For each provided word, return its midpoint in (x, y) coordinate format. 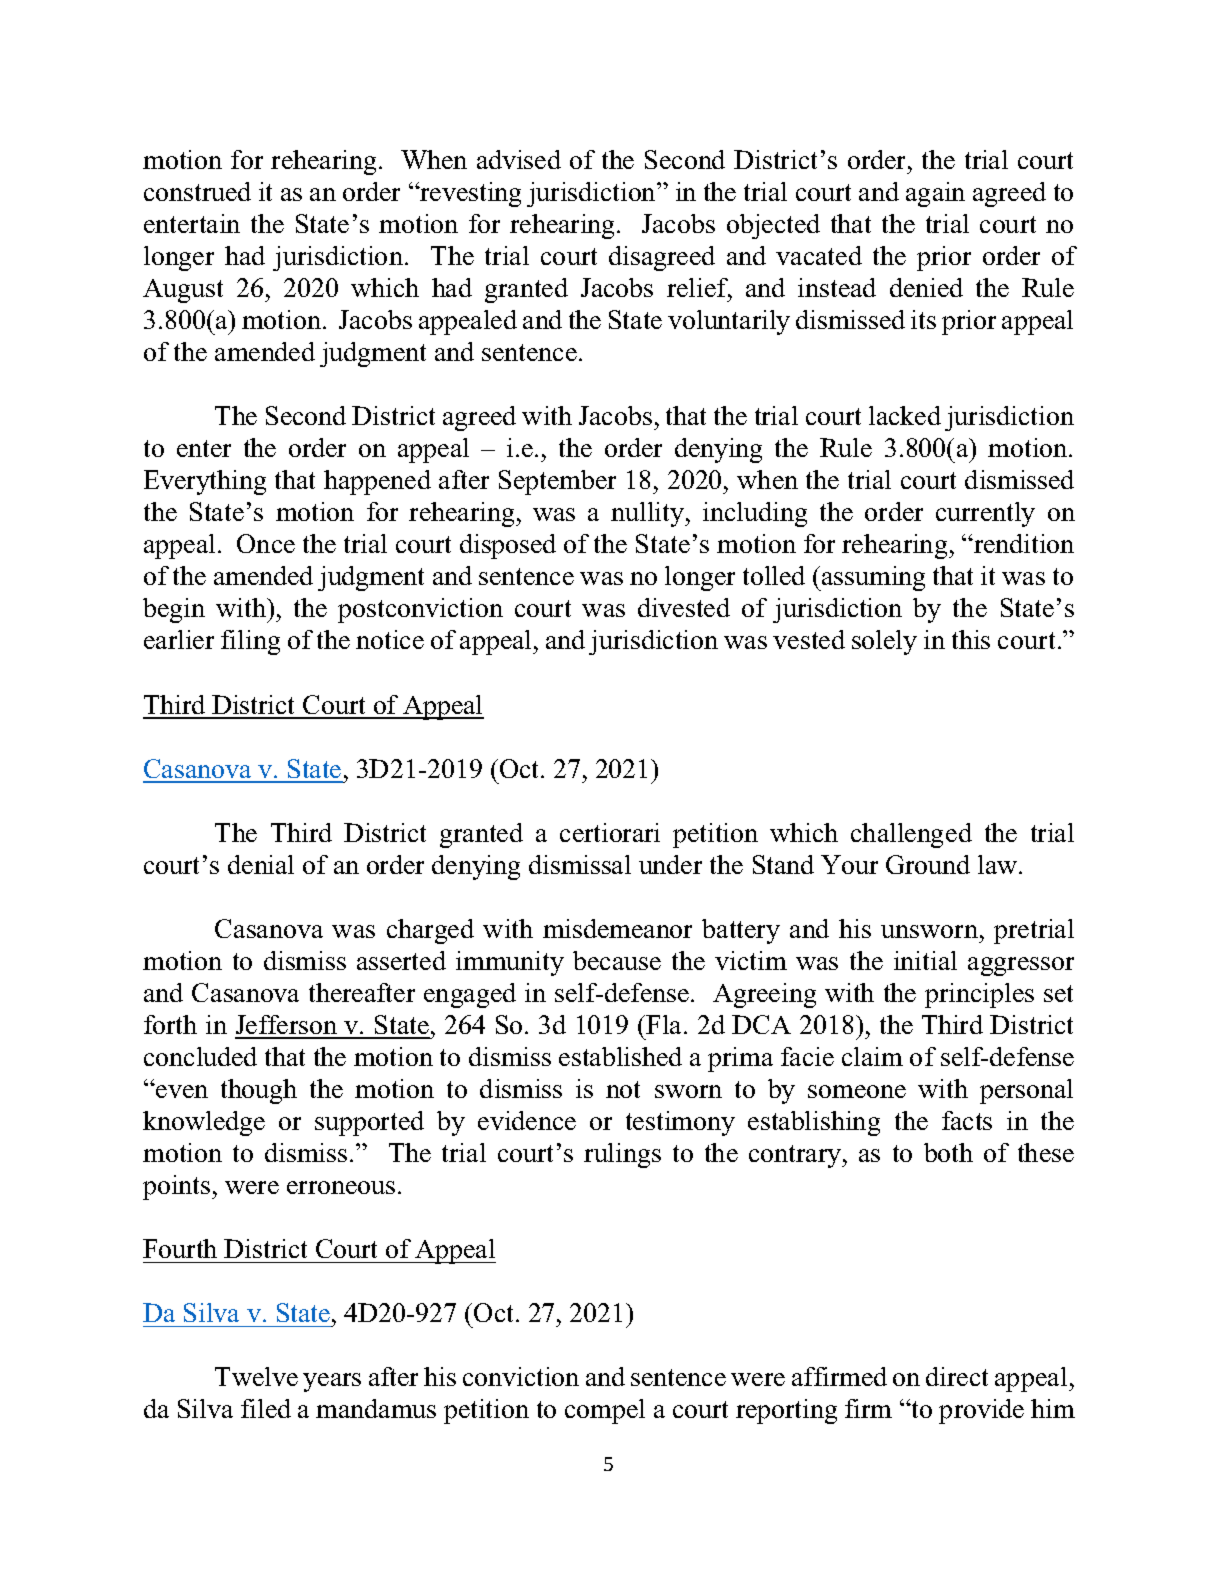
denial (261, 864)
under (670, 864)
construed (197, 191)
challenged (911, 835)
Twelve (256, 1376)
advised (519, 159)
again (935, 194)
